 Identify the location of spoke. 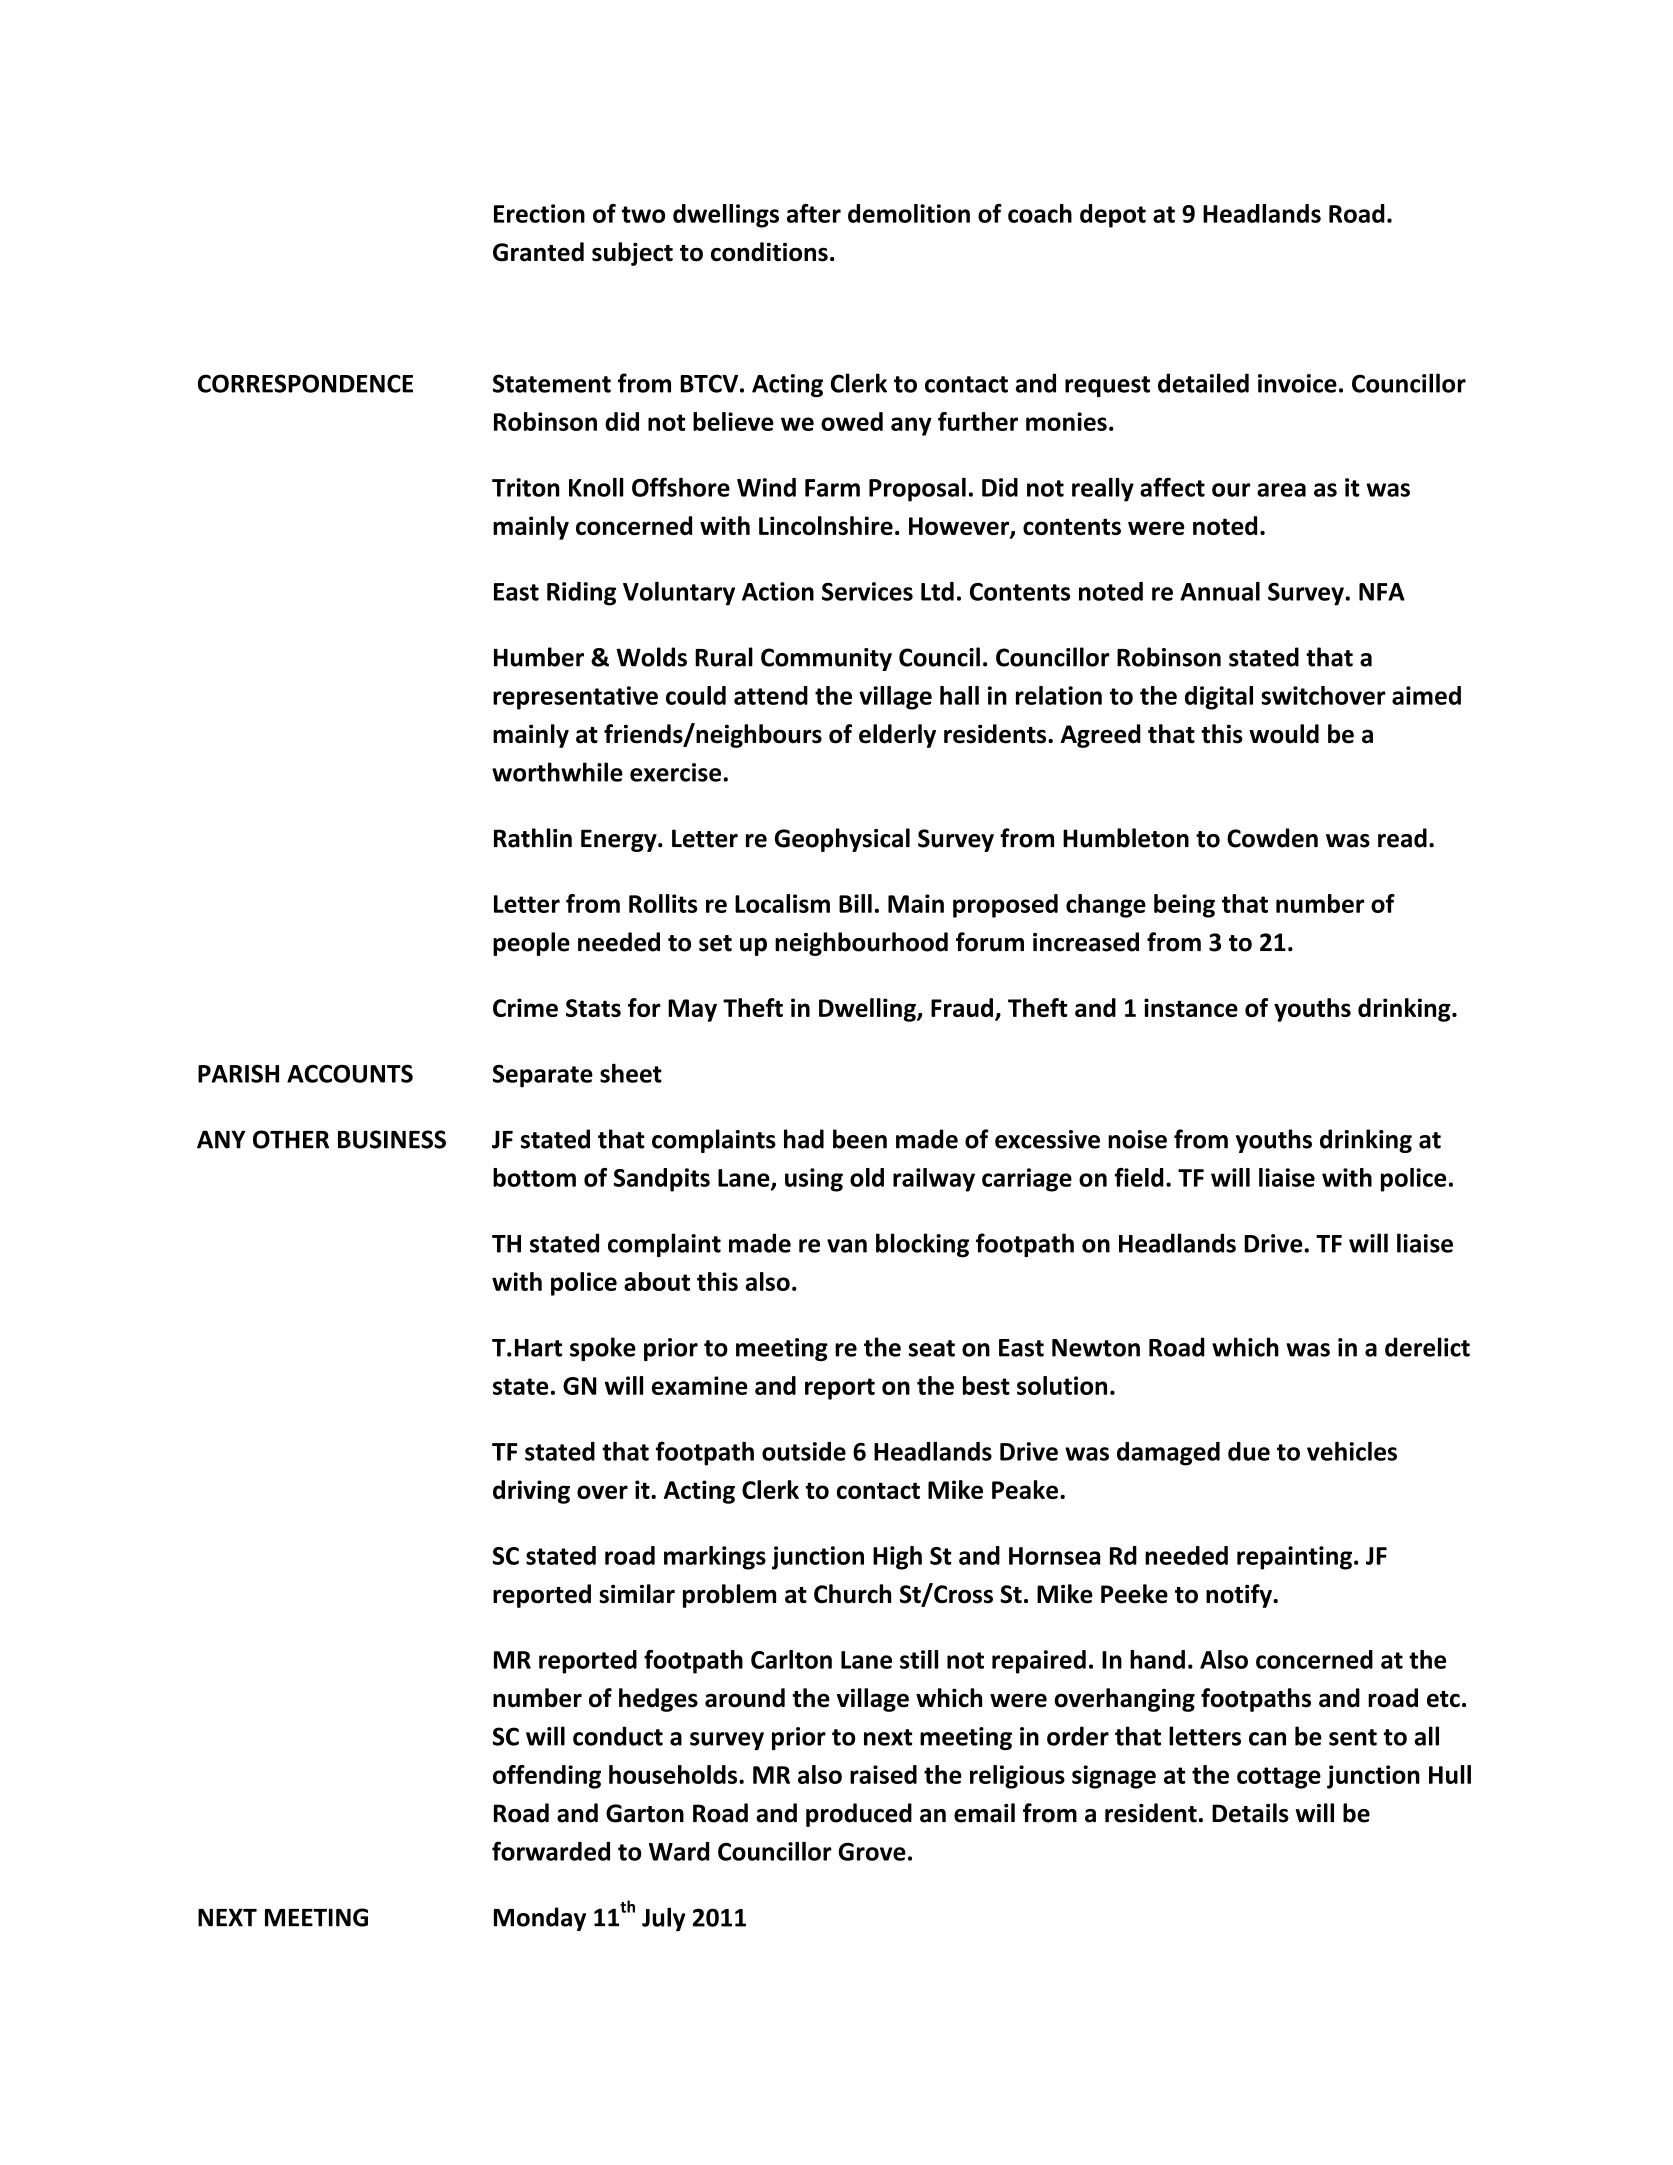
(603, 1349).
